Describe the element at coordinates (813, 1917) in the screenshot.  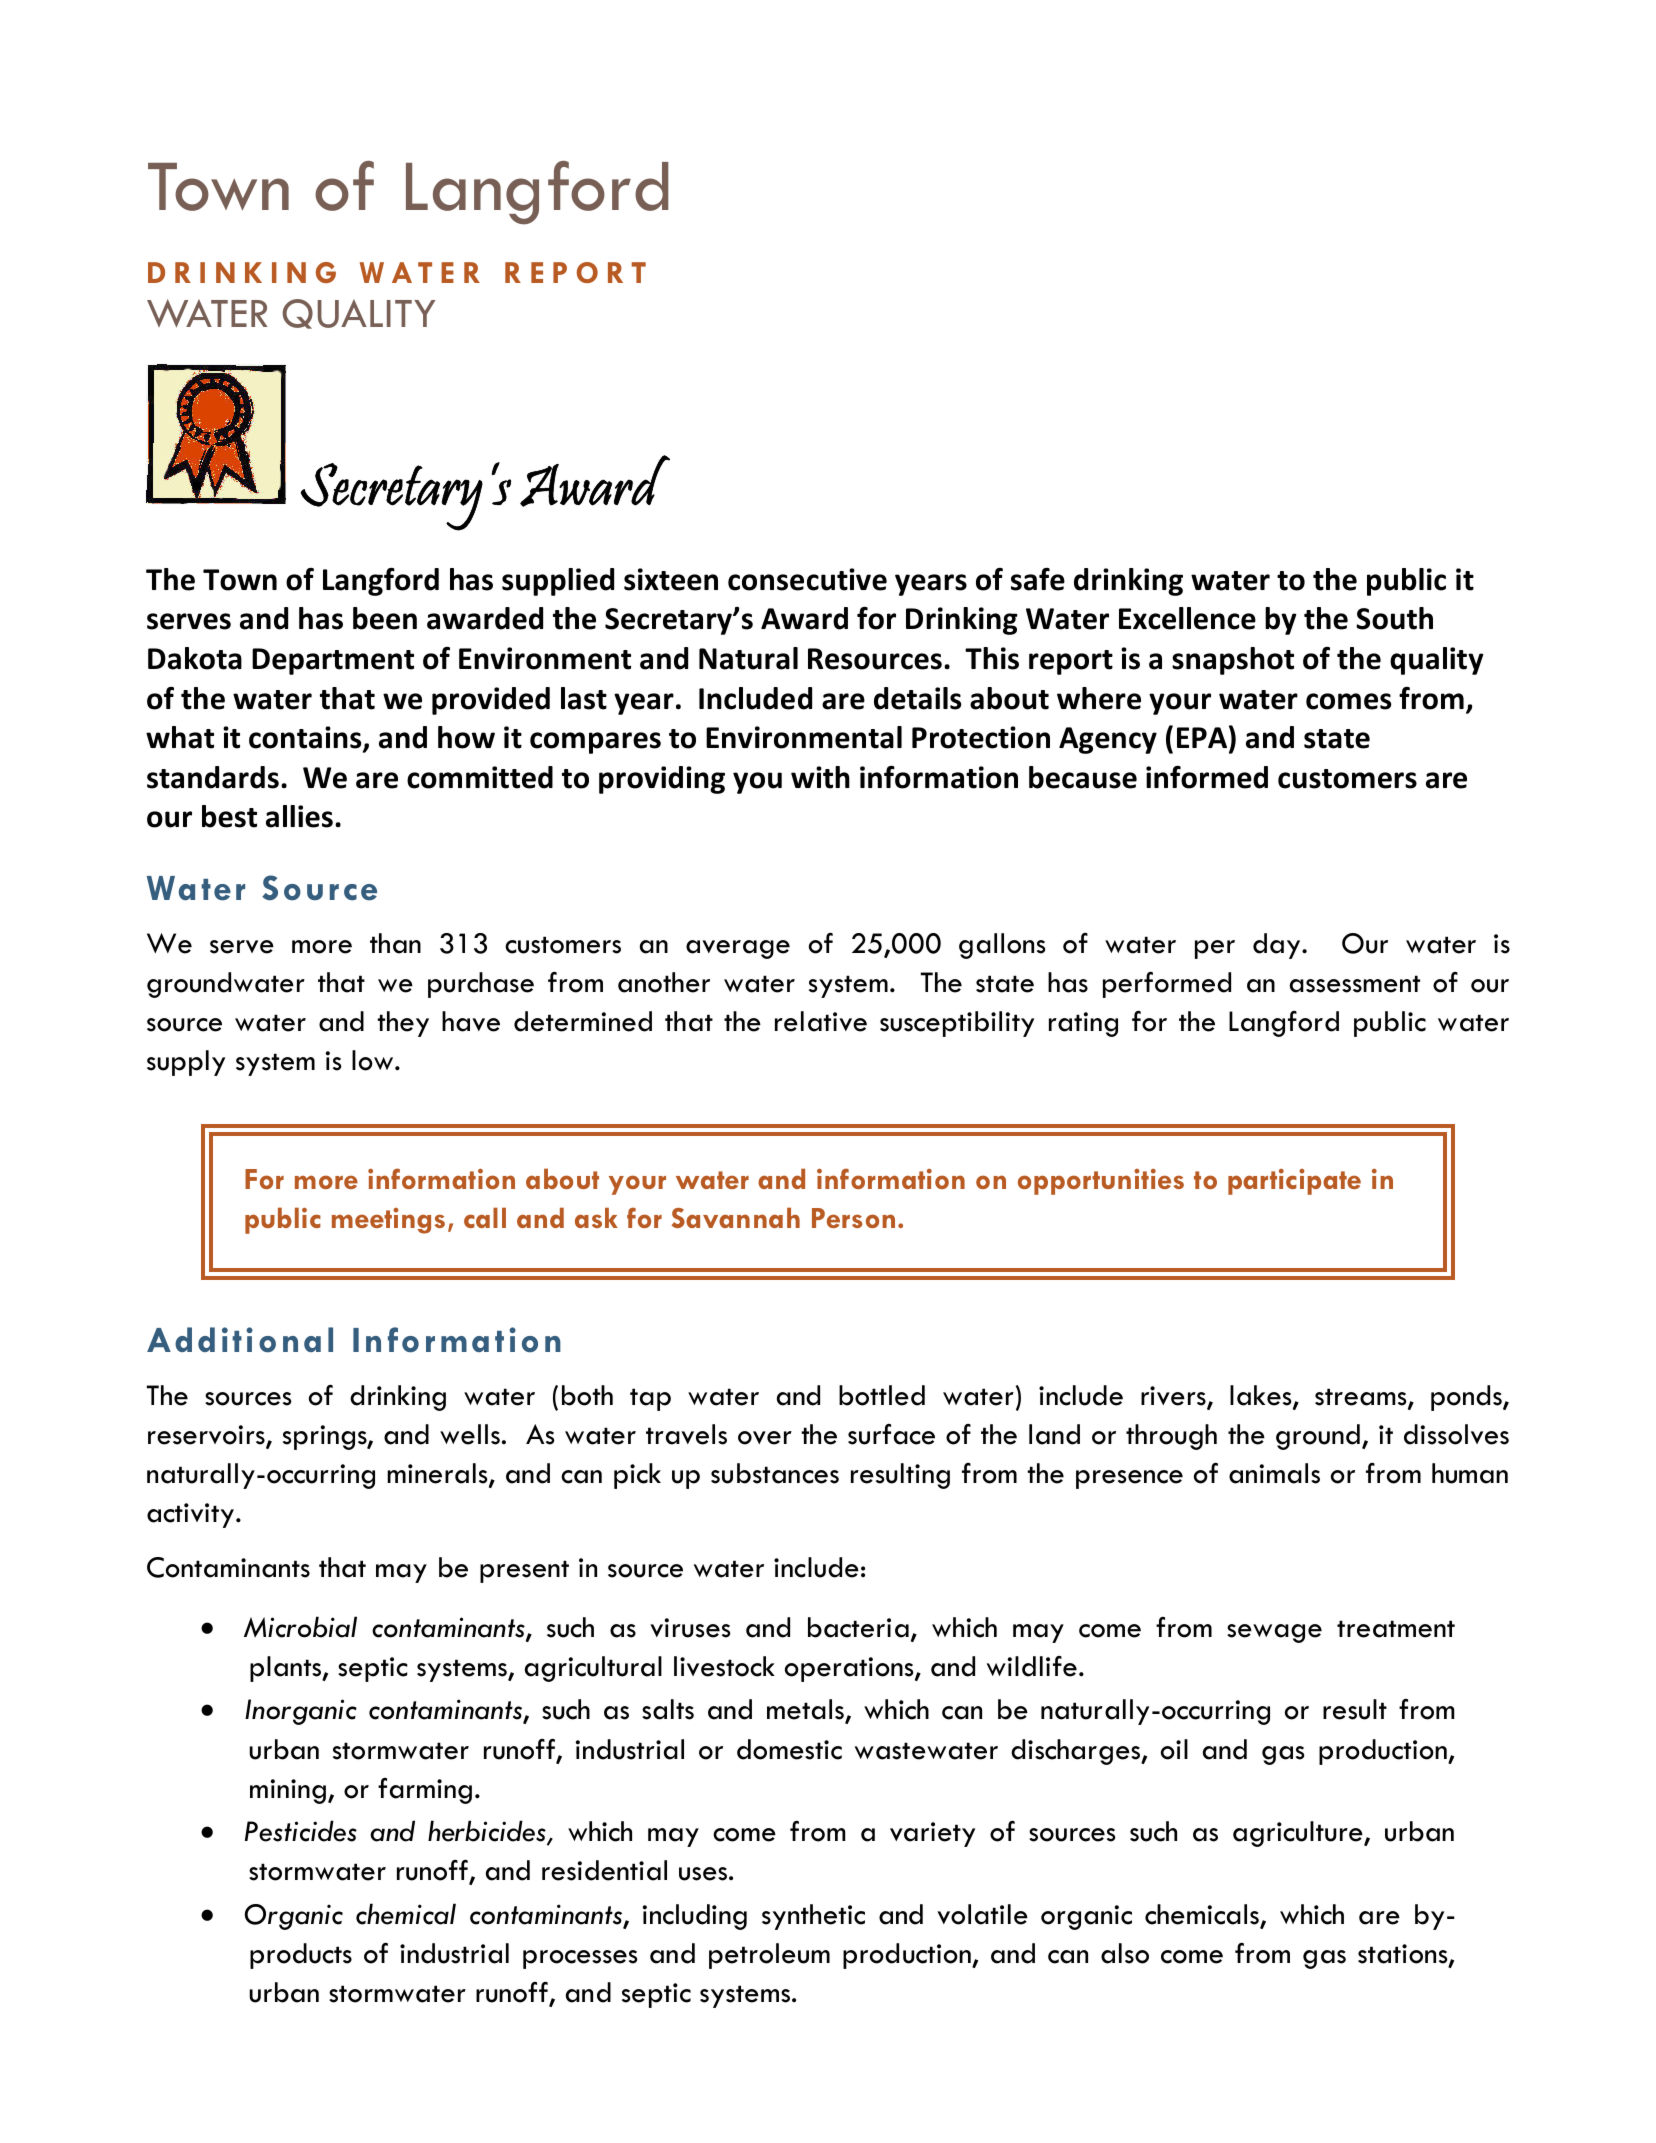
I see `synthetic` at that location.
